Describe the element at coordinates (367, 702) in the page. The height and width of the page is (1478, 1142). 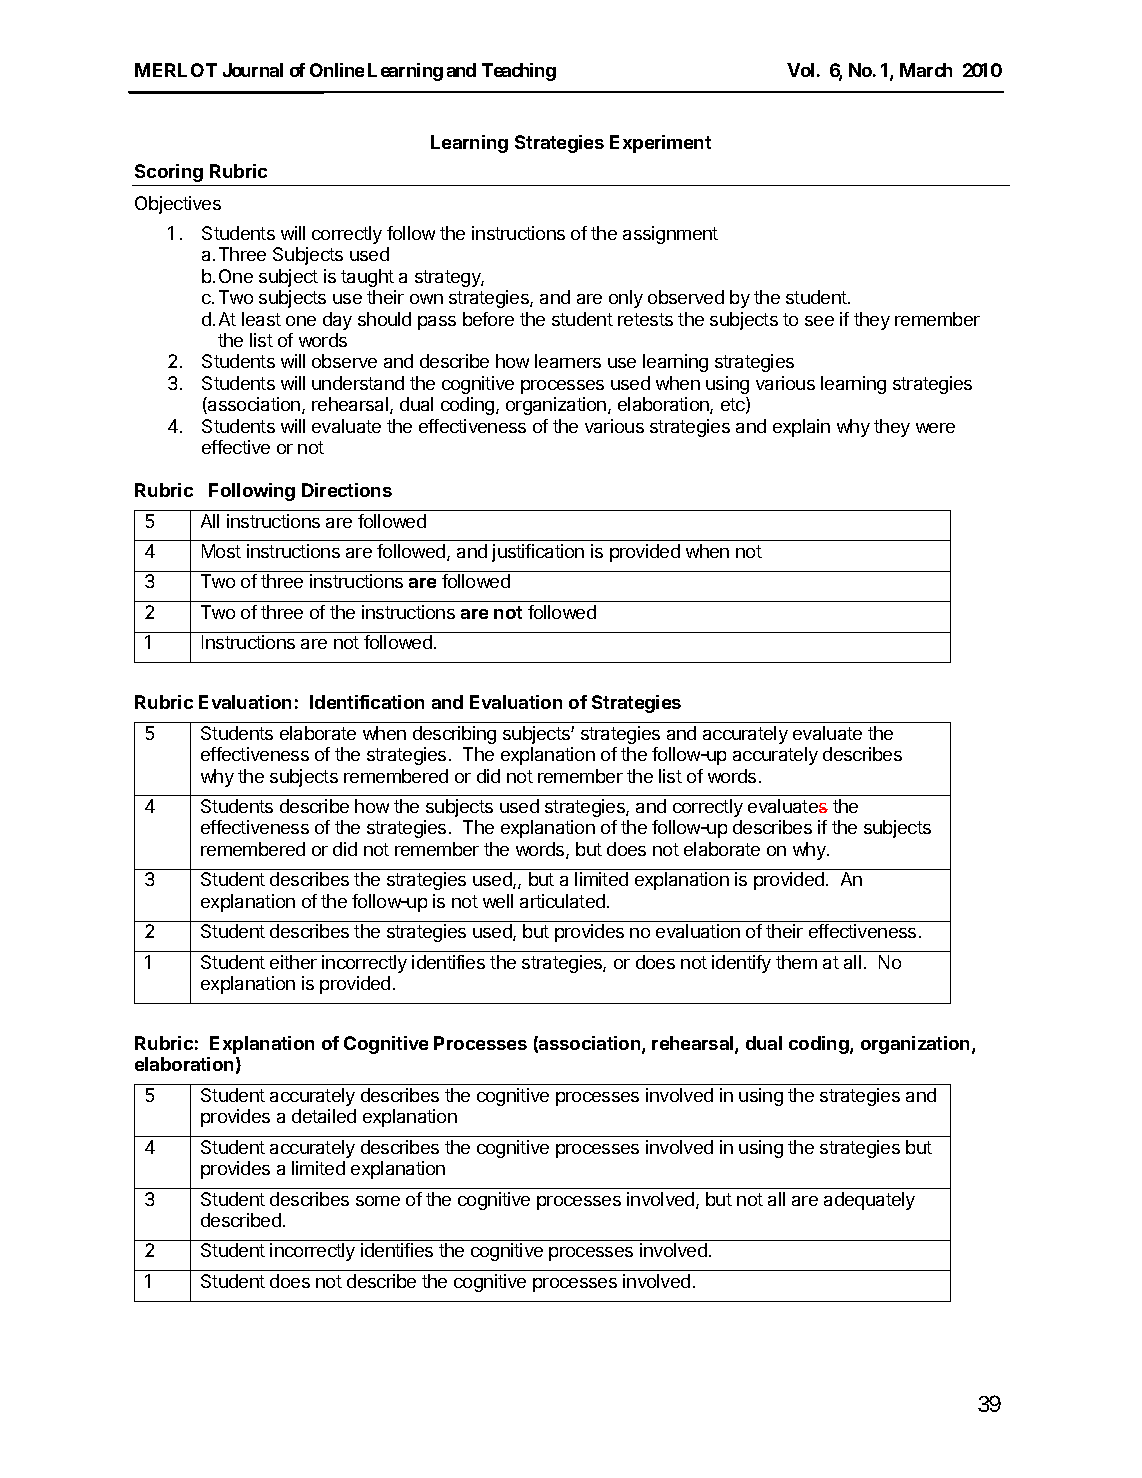
I see `Identification` at that location.
